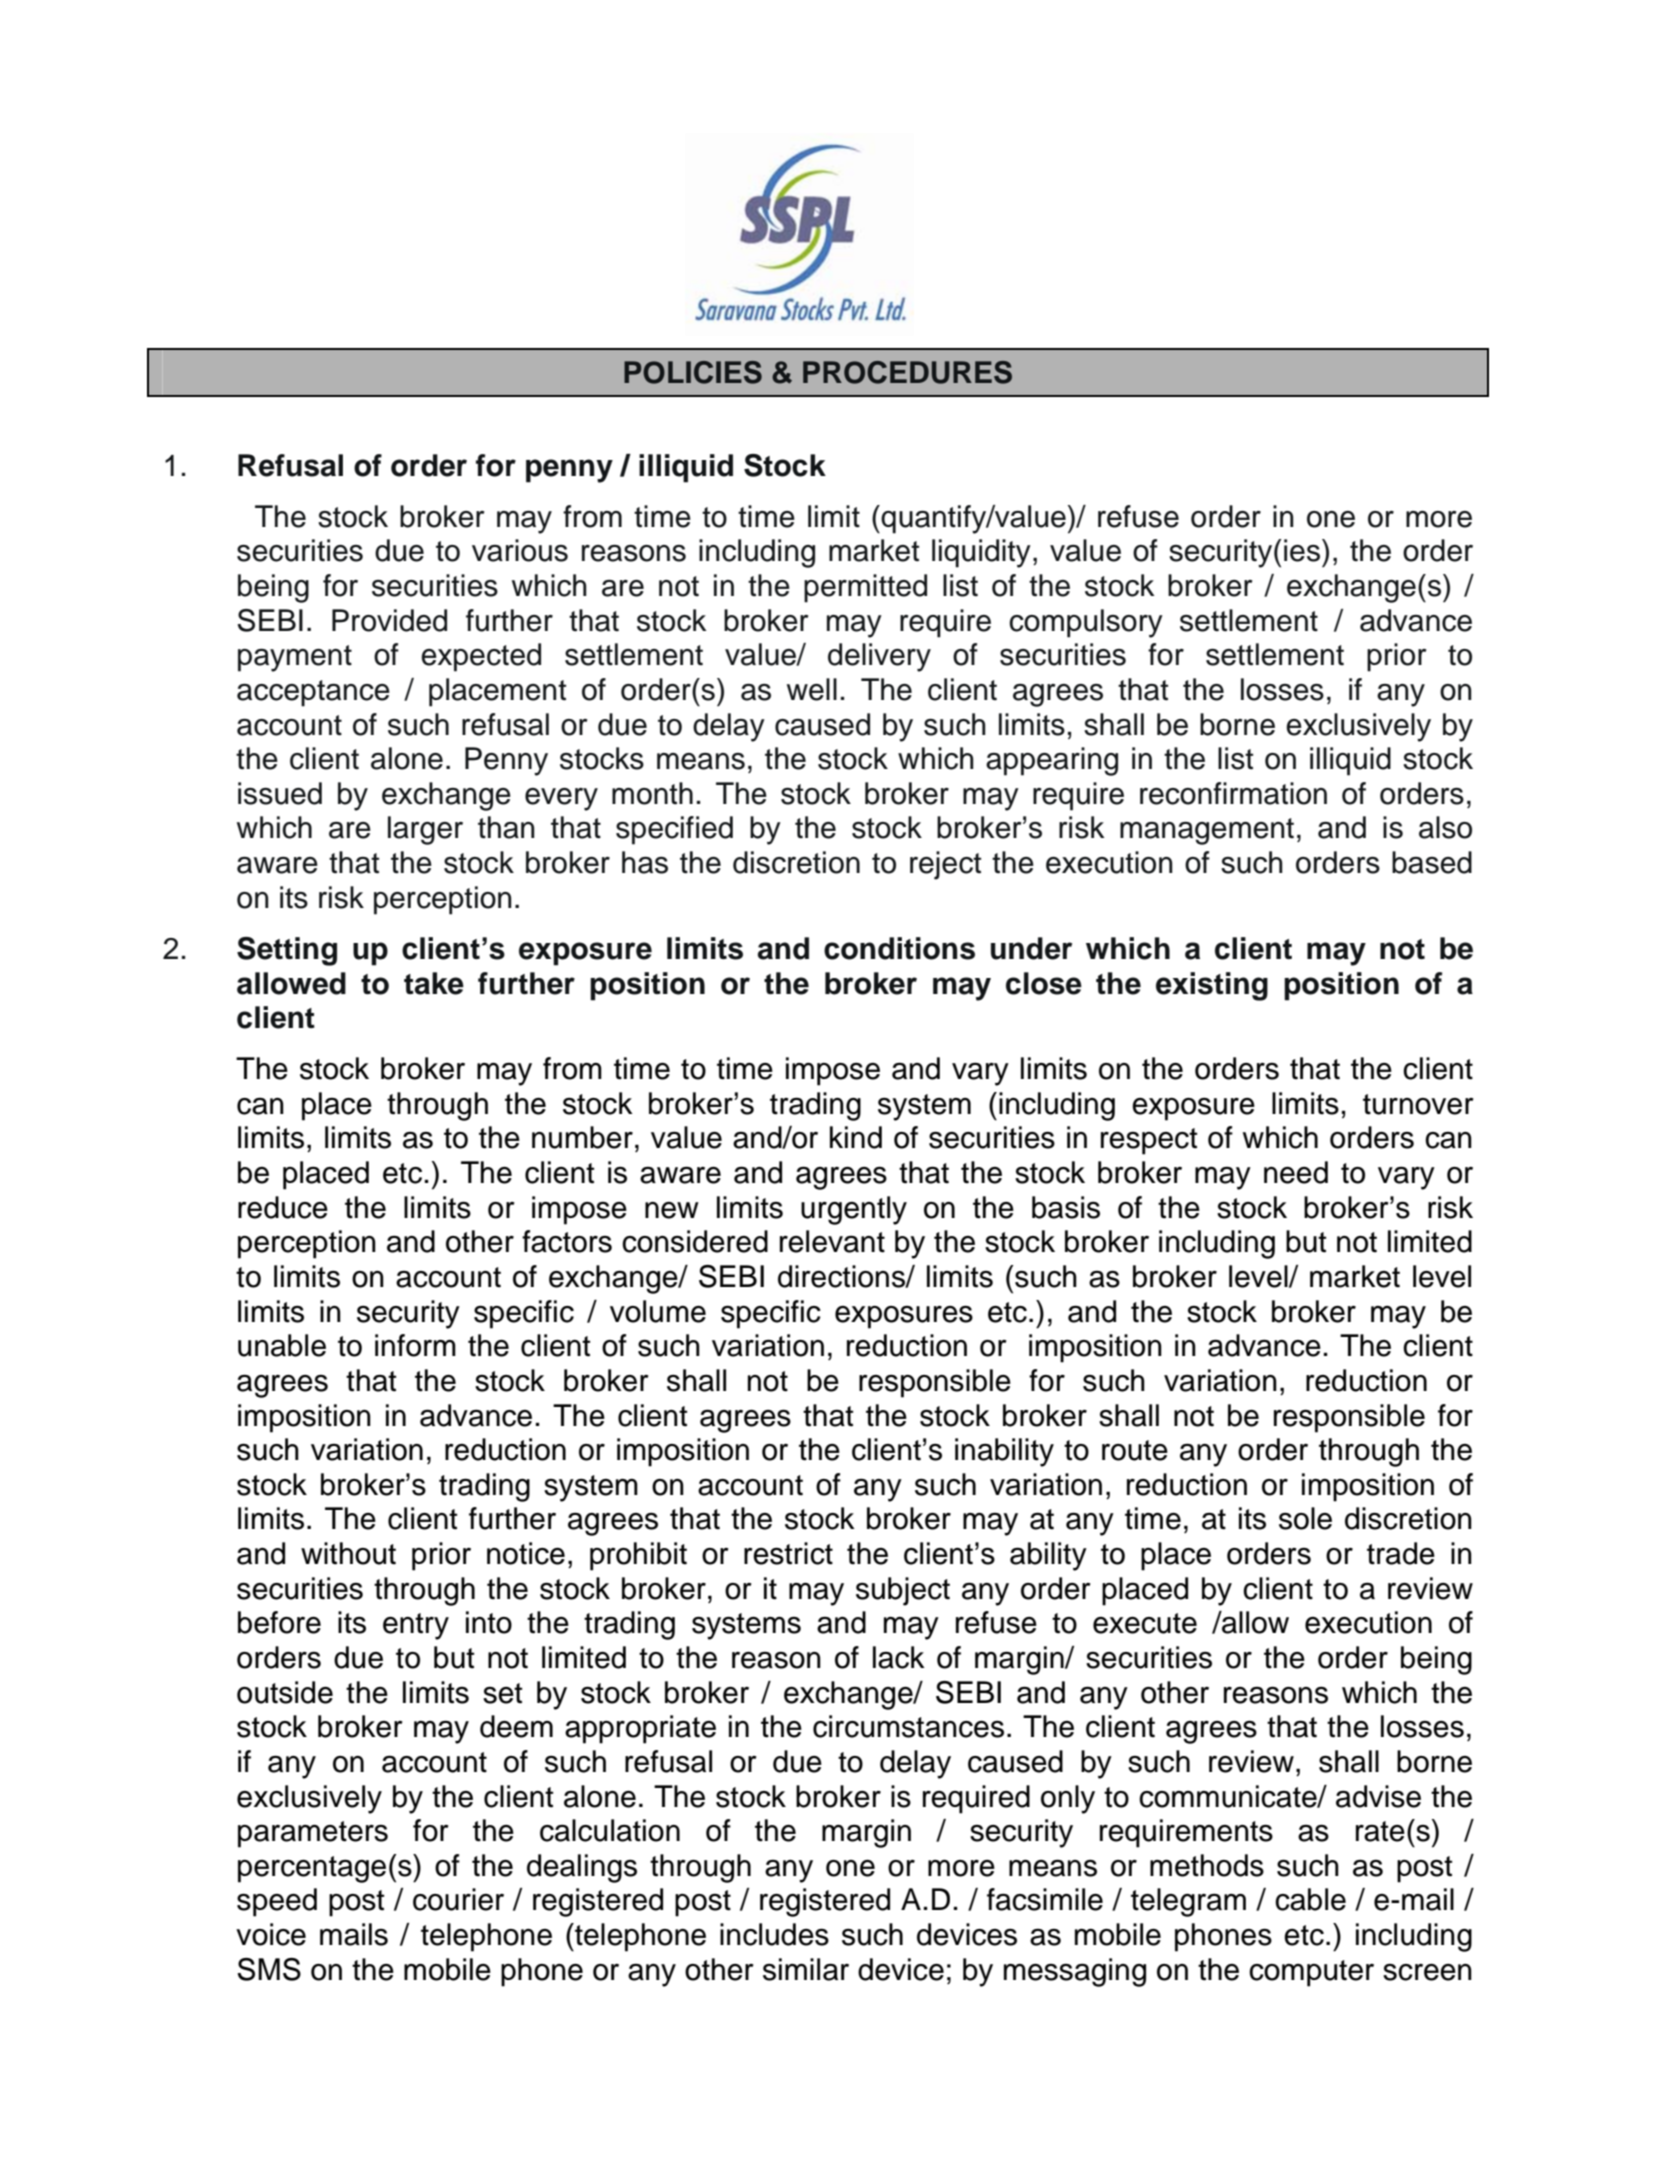 The width and height of the screenshot is (1676, 2169). I want to click on need, so click(1296, 1172).
